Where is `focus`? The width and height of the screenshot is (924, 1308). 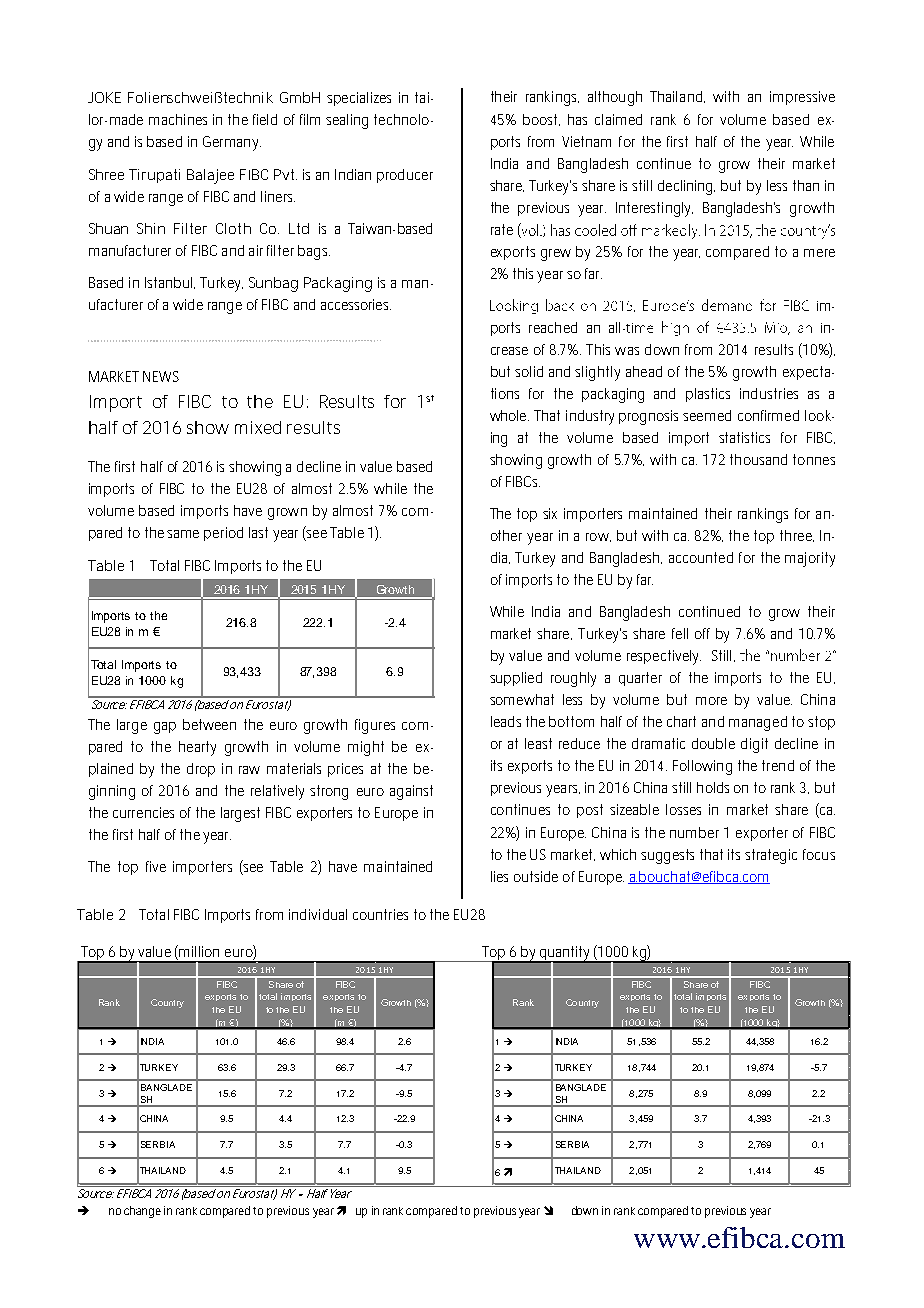
focus is located at coordinates (819, 854).
